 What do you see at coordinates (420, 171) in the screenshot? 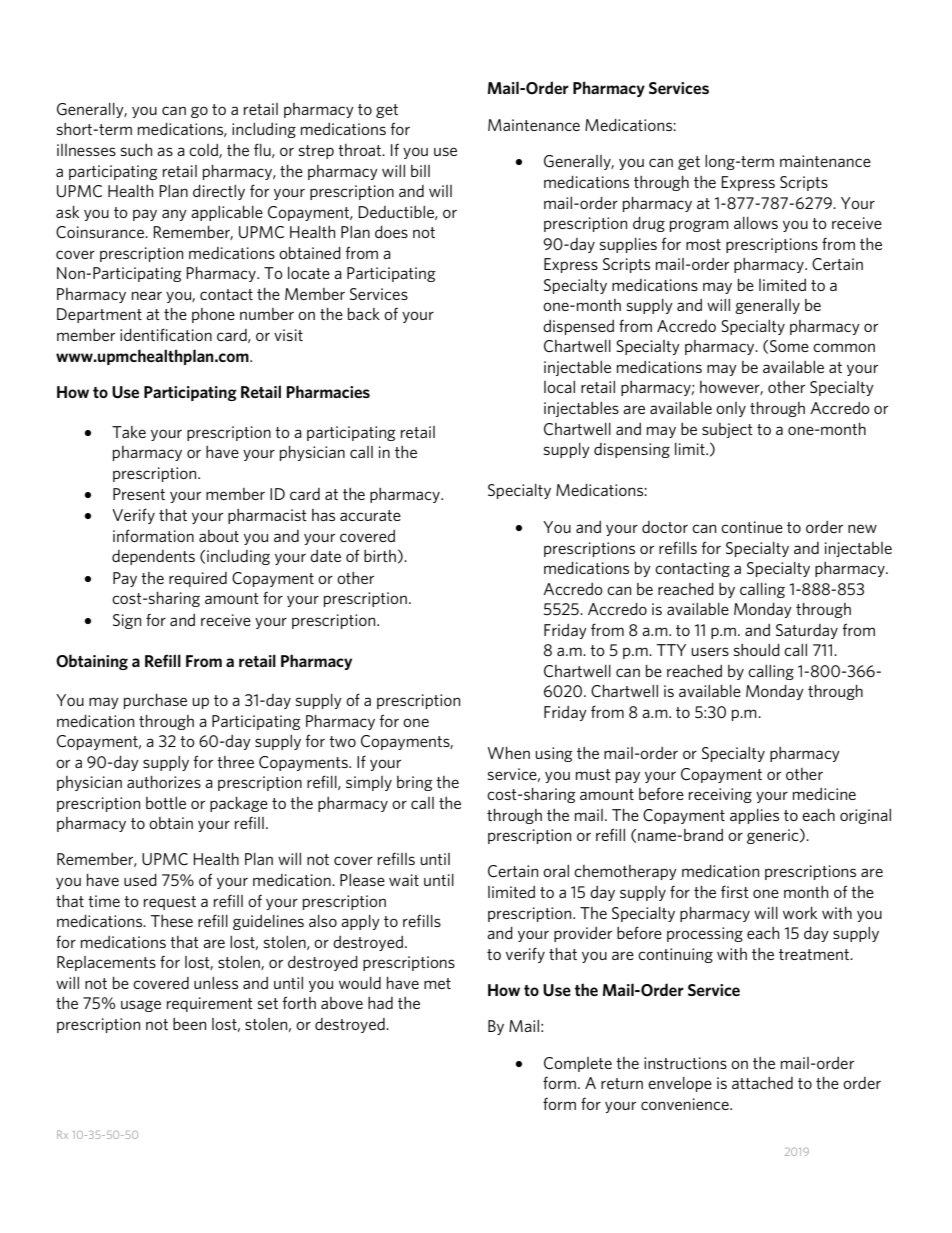
I see `bill` at bounding box center [420, 171].
